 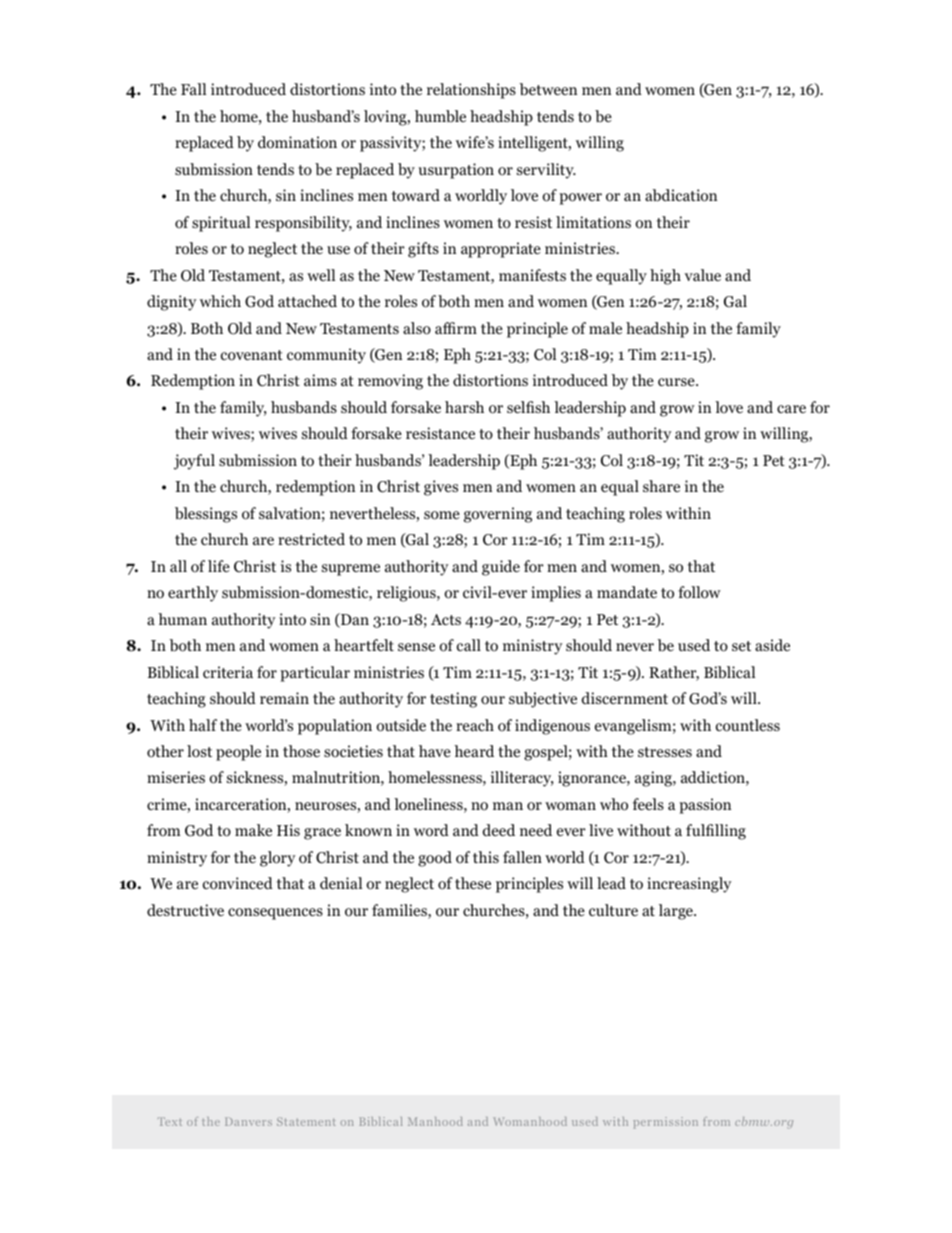 I want to click on affirm, so click(x=456, y=328).
